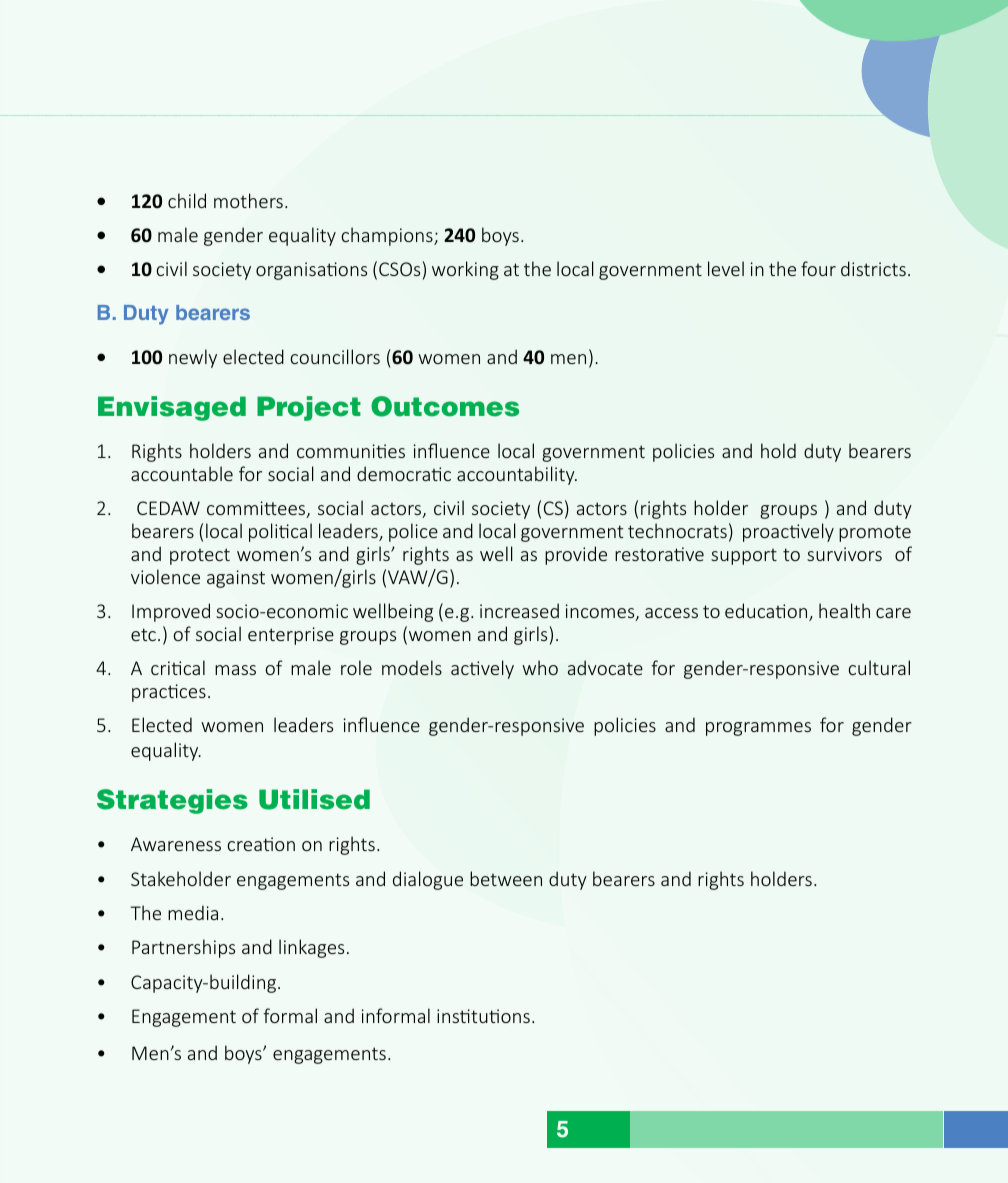  I want to click on four, so click(818, 268).
